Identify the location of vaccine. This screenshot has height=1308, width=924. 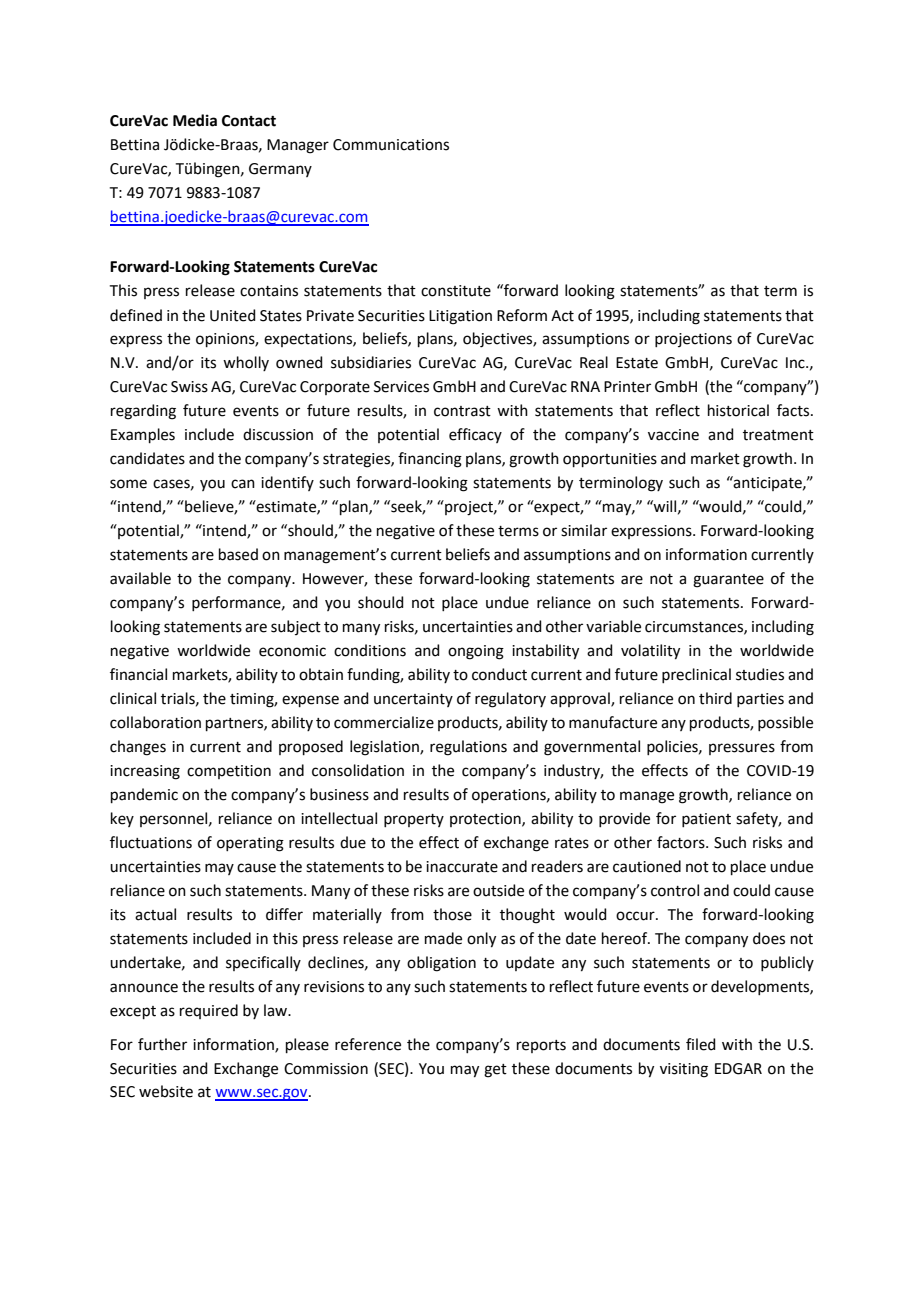
(673, 435).
